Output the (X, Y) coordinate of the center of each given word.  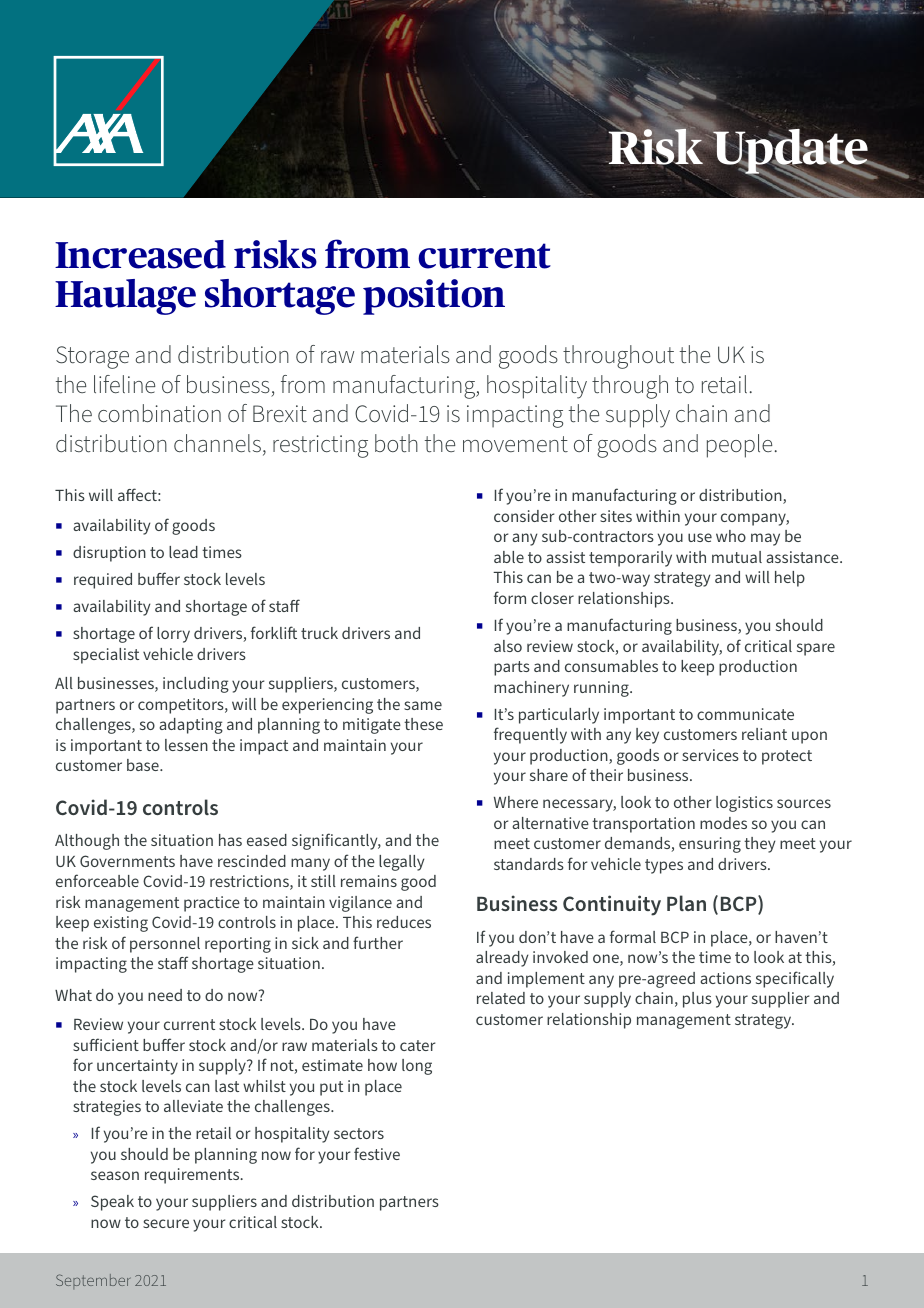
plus (697, 1000)
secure (166, 1223)
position (434, 297)
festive (377, 1153)
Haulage (125, 297)
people (739, 446)
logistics (744, 804)
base (144, 765)
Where (516, 802)
